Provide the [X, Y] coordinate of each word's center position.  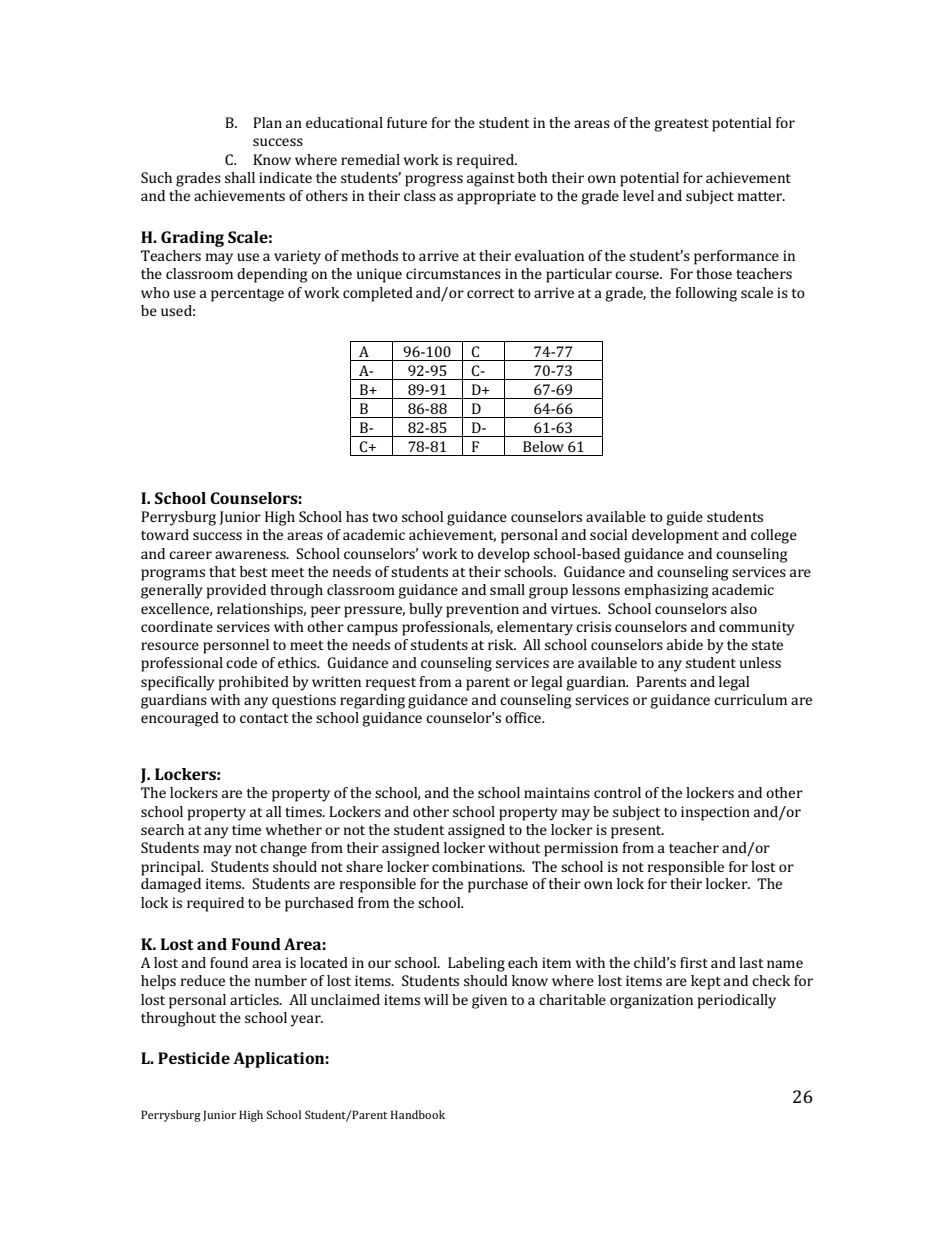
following [706, 294]
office [524, 717]
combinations [478, 866]
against [491, 179]
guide [684, 518]
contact [264, 718]
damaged [171, 885]
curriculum [750, 699]
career [190, 555]
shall [240, 177]
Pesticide [194, 1058]
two [385, 517]
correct [490, 293]
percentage [247, 295]
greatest [681, 125]
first [694, 962]
